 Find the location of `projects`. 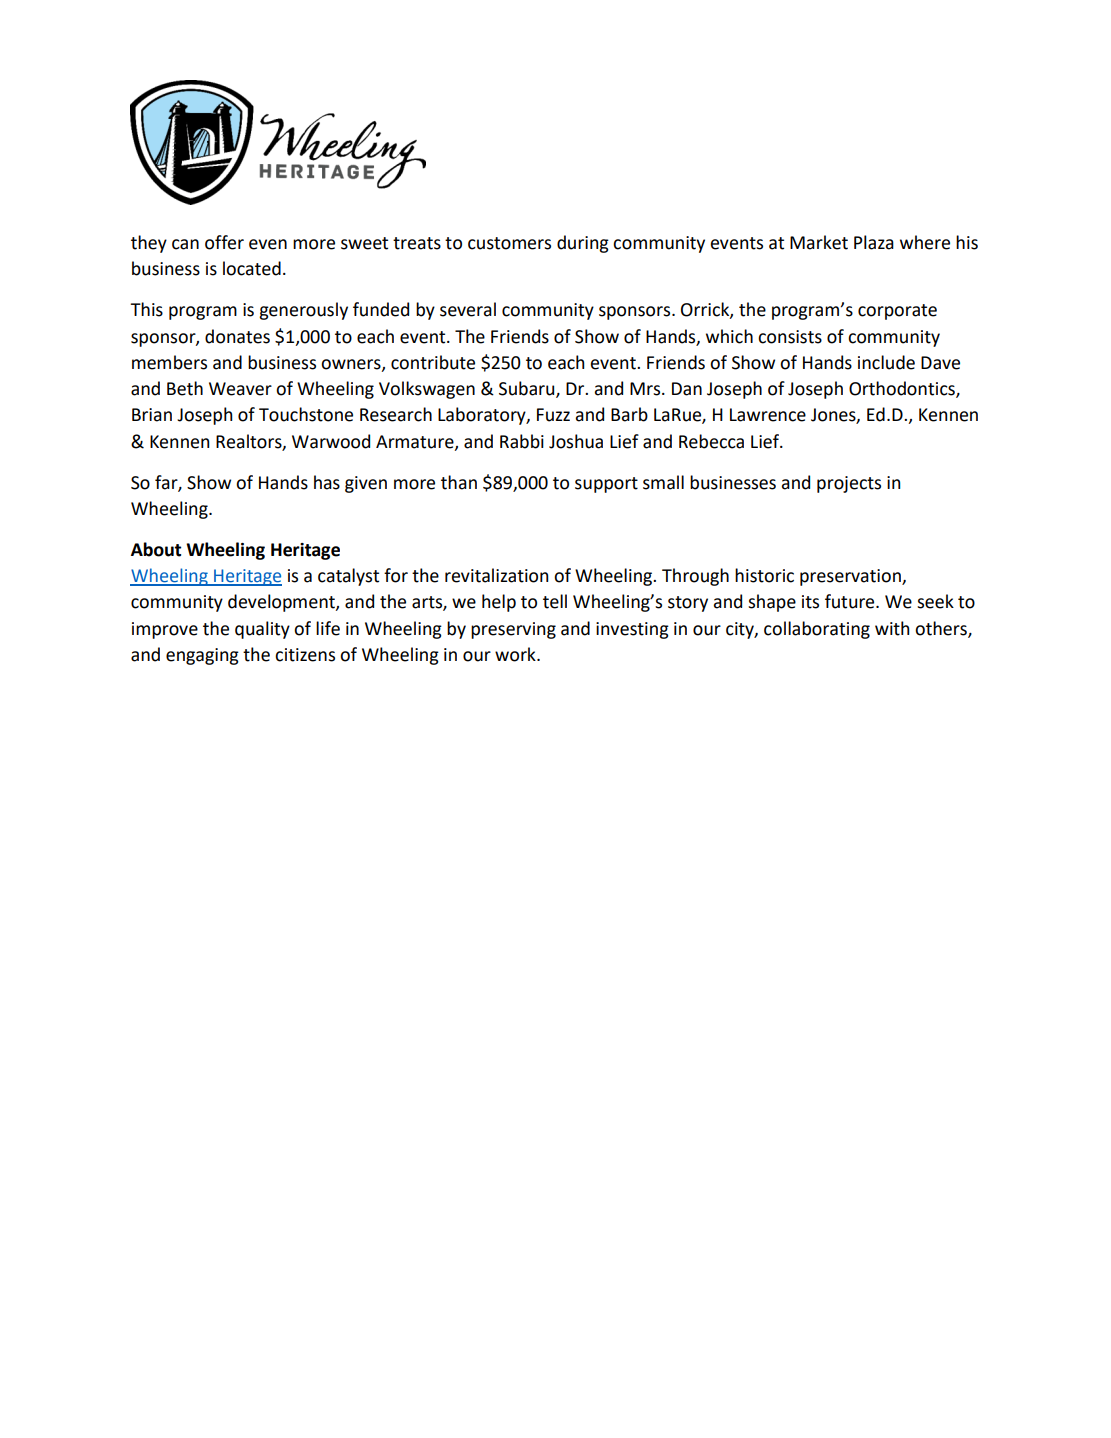

projects is located at coordinates (849, 484).
